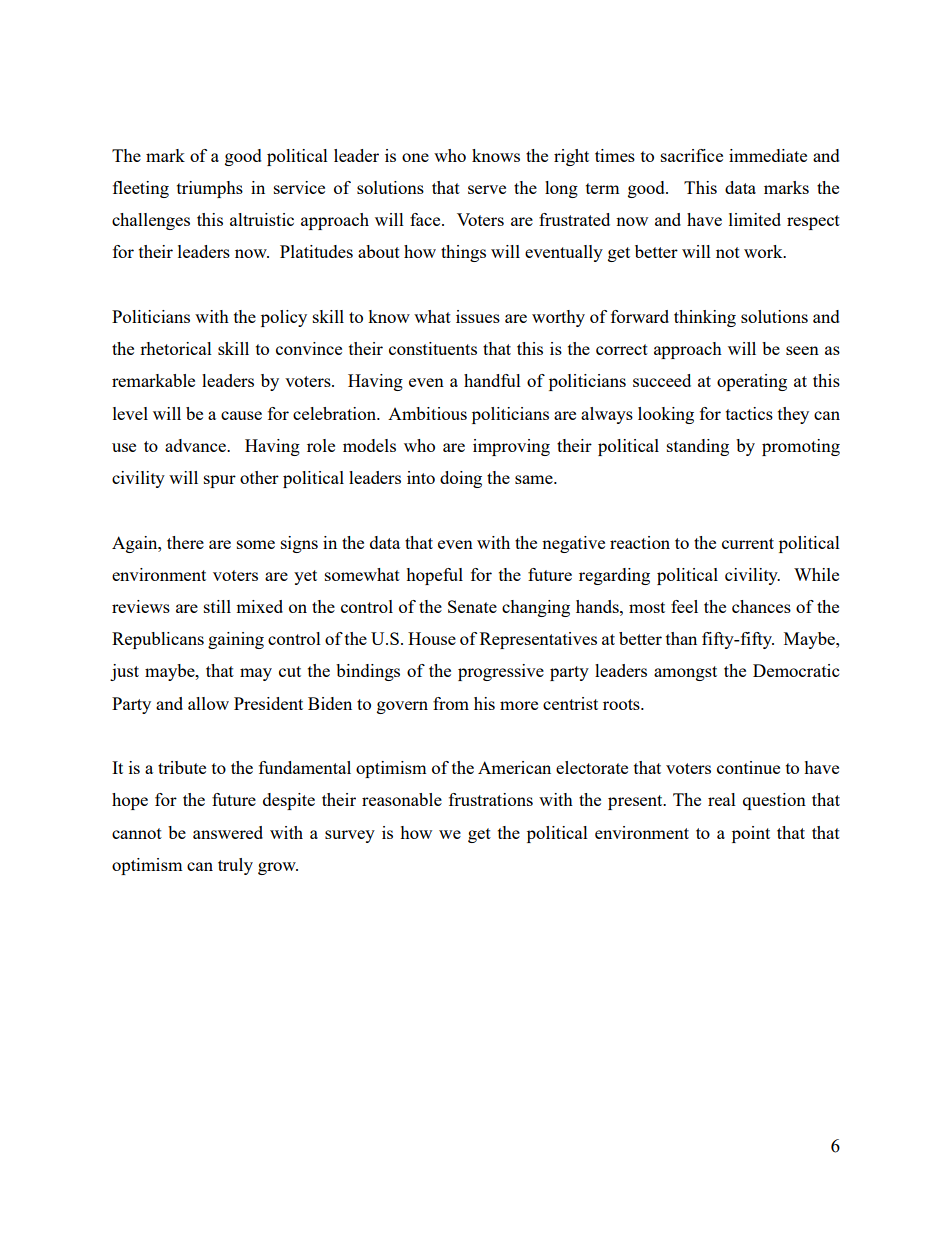 The width and height of the screenshot is (952, 1233). Describe the element at coordinates (491, 799) in the screenshot. I see `frustrations` at that location.
